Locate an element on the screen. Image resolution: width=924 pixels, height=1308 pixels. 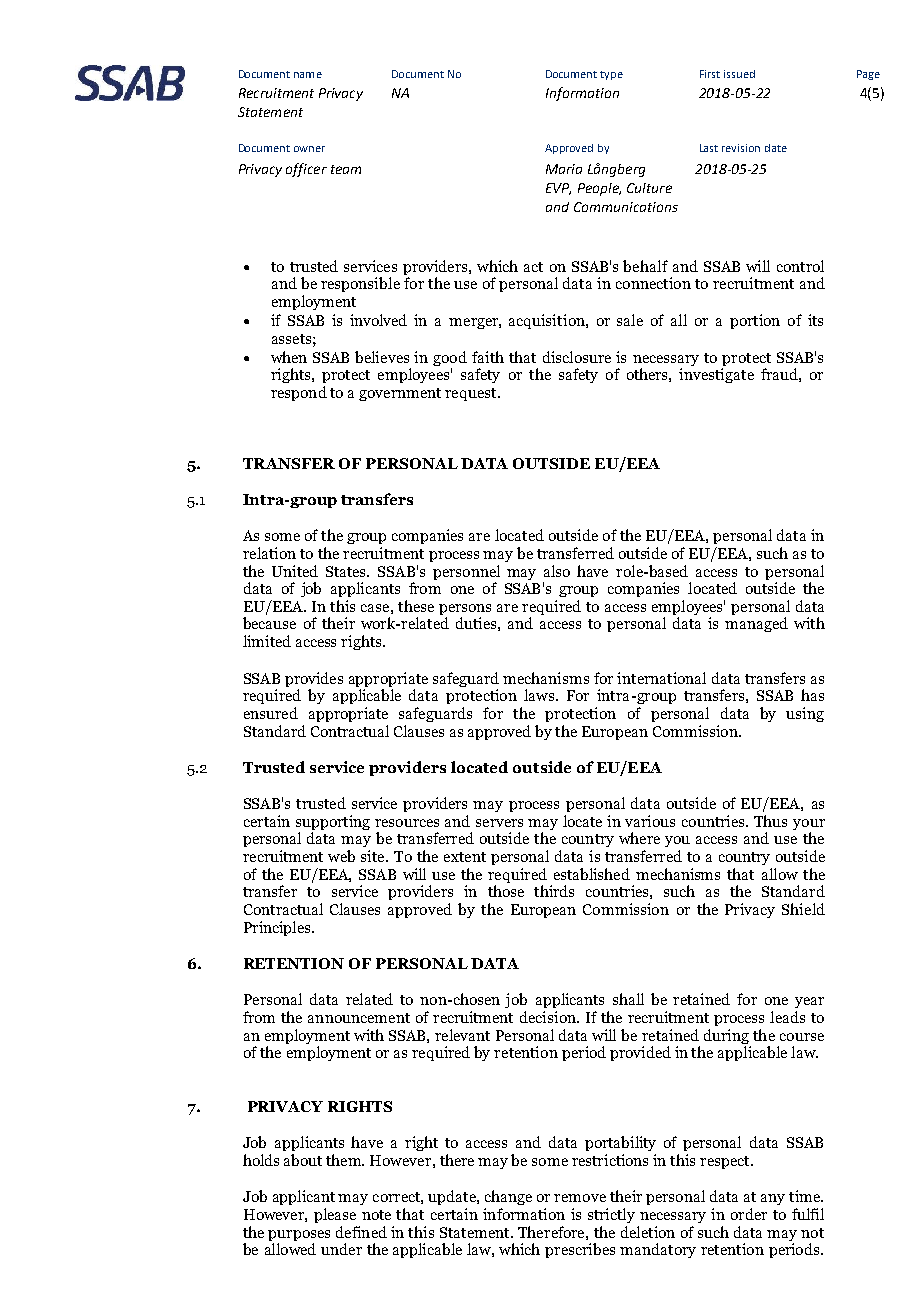
respond is located at coordinates (299, 393).
